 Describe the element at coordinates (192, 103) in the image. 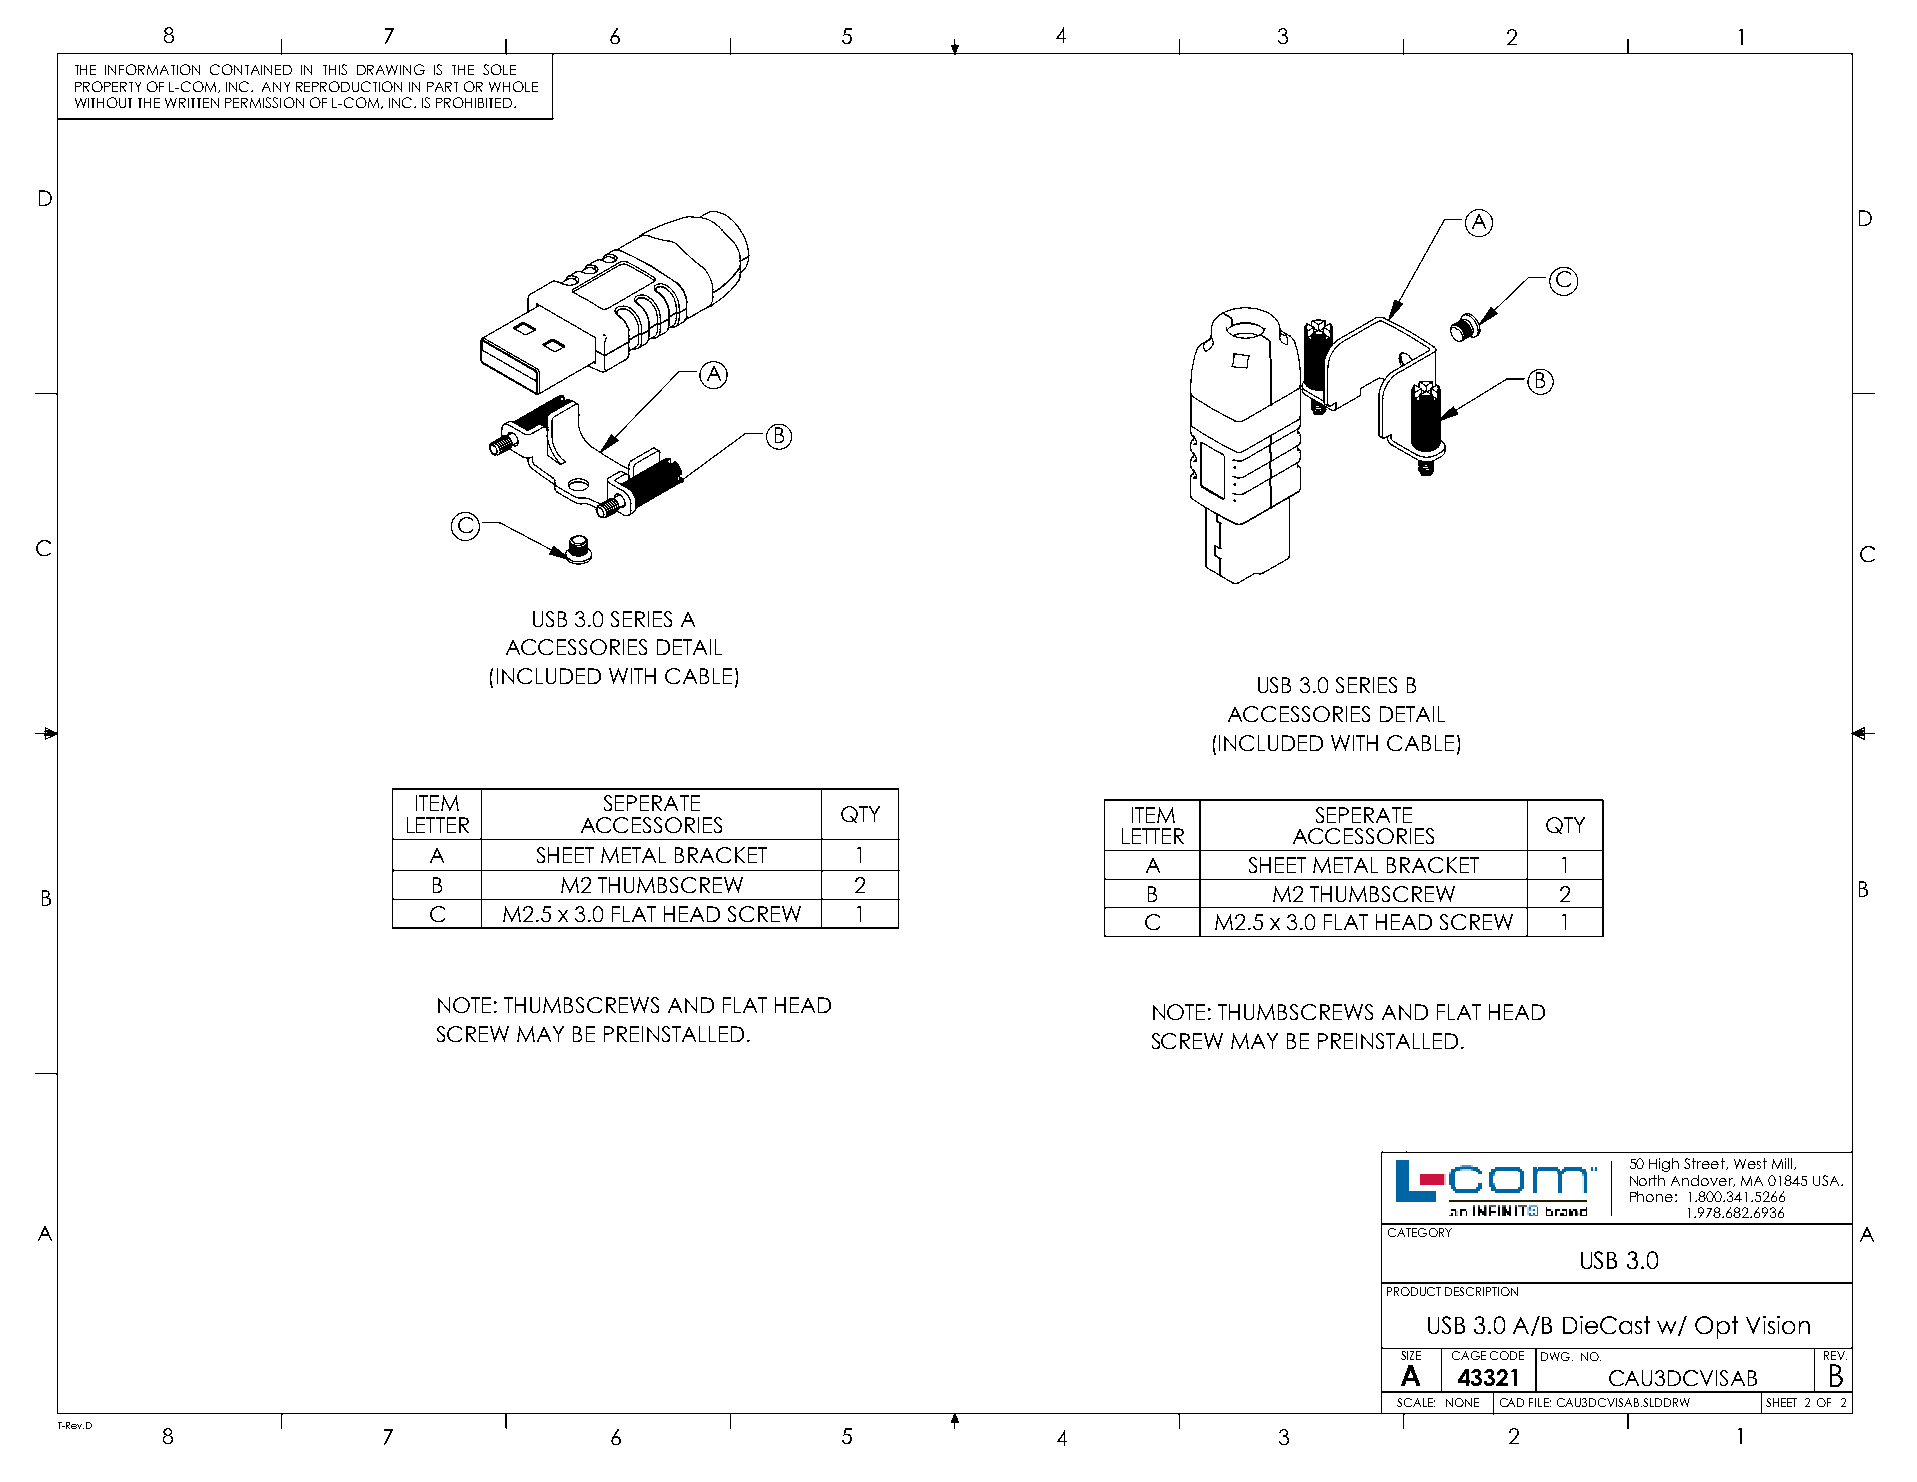

I see `WRITTEN` at that location.
